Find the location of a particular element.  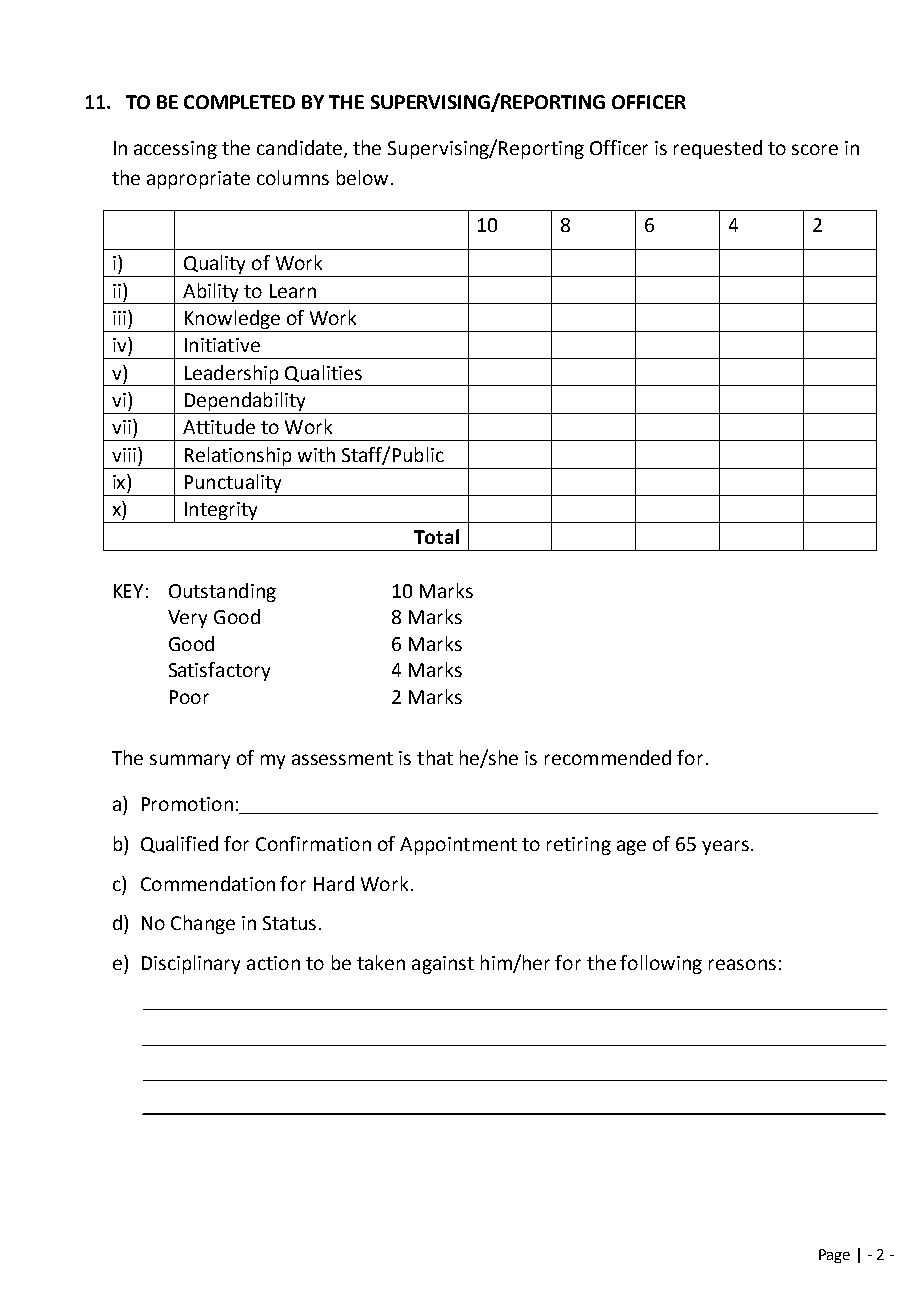

Page is located at coordinates (834, 1256).
